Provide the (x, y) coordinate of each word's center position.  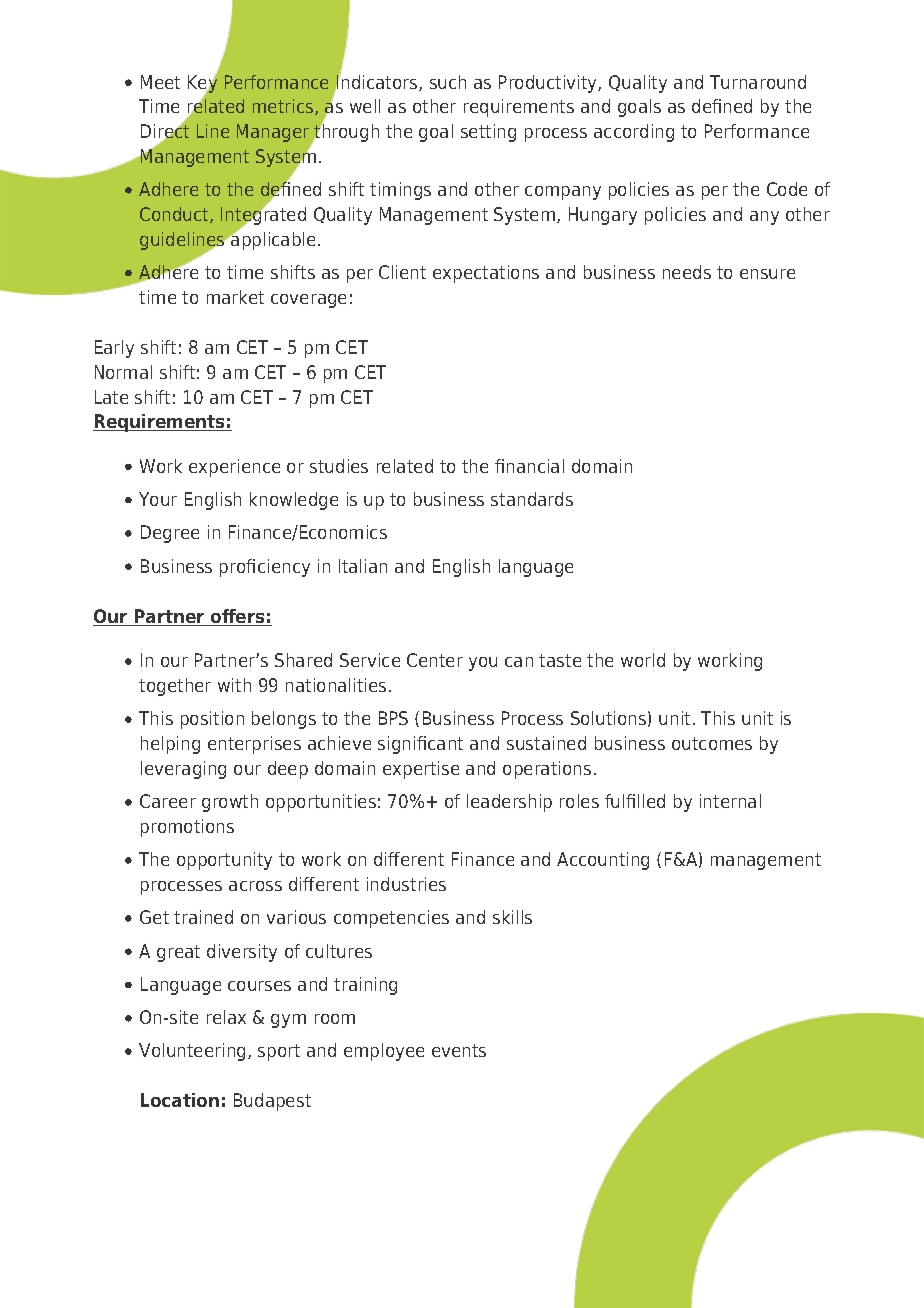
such (448, 82)
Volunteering (192, 1052)
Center (435, 660)
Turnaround (758, 82)
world (643, 660)
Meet (160, 82)
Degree (170, 534)
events (459, 1050)
